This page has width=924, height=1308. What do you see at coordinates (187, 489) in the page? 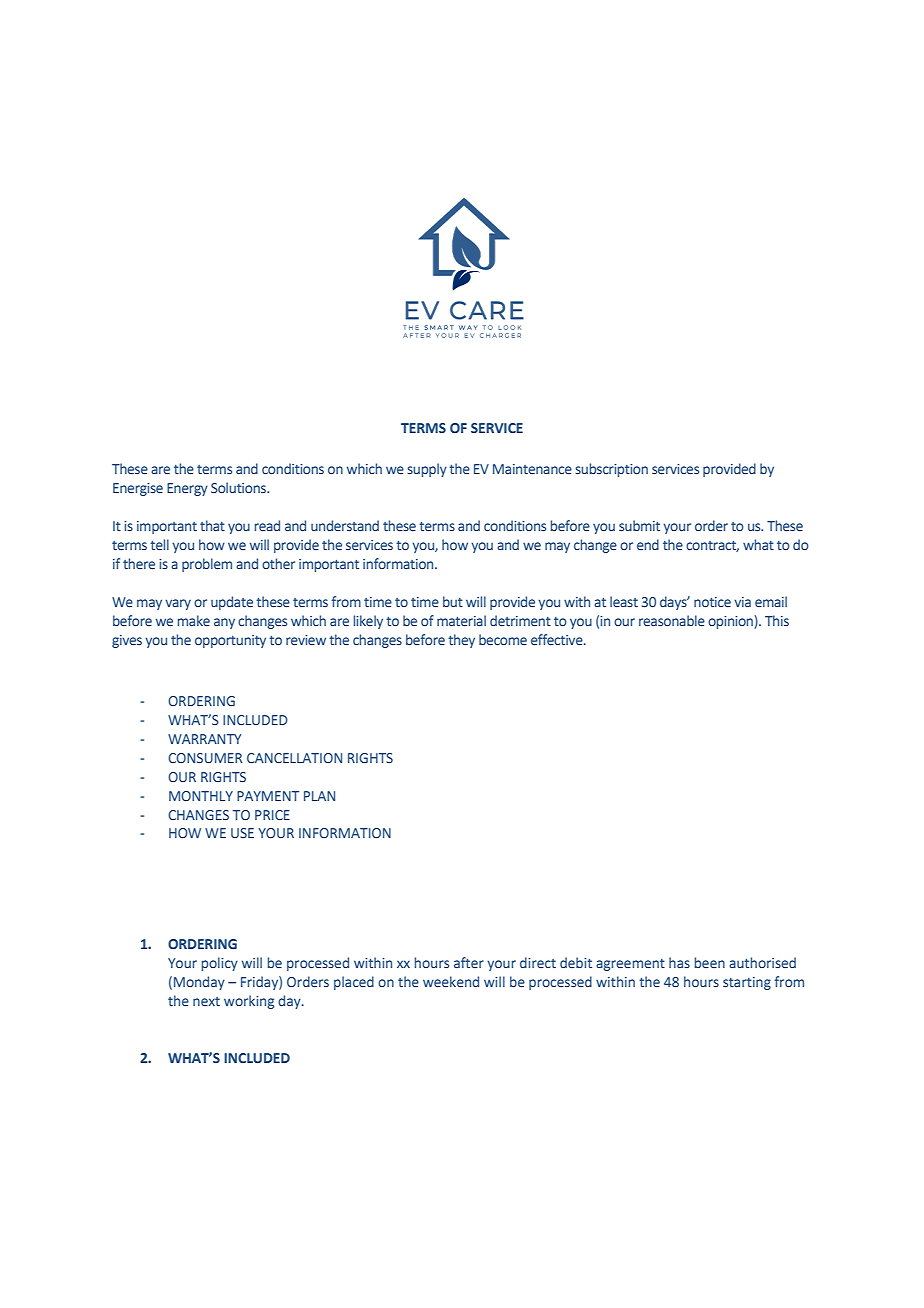
I see `Energy` at bounding box center [187, 489].
